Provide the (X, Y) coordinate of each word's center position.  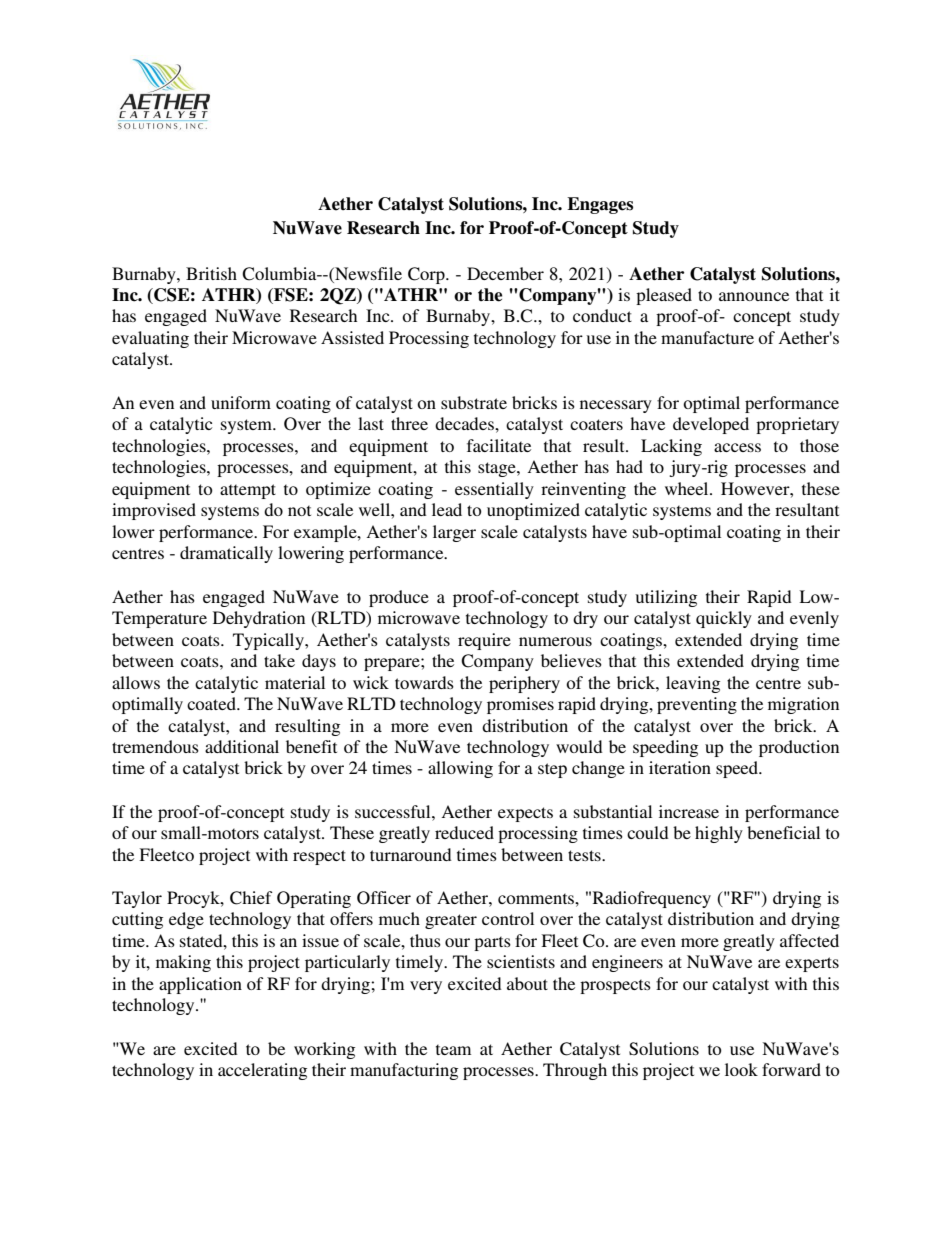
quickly (724, 619)
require (484, 641)
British (211, 273)
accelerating (262, 1071)
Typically (269, 641)
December (505, 273)
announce (754, 296)
